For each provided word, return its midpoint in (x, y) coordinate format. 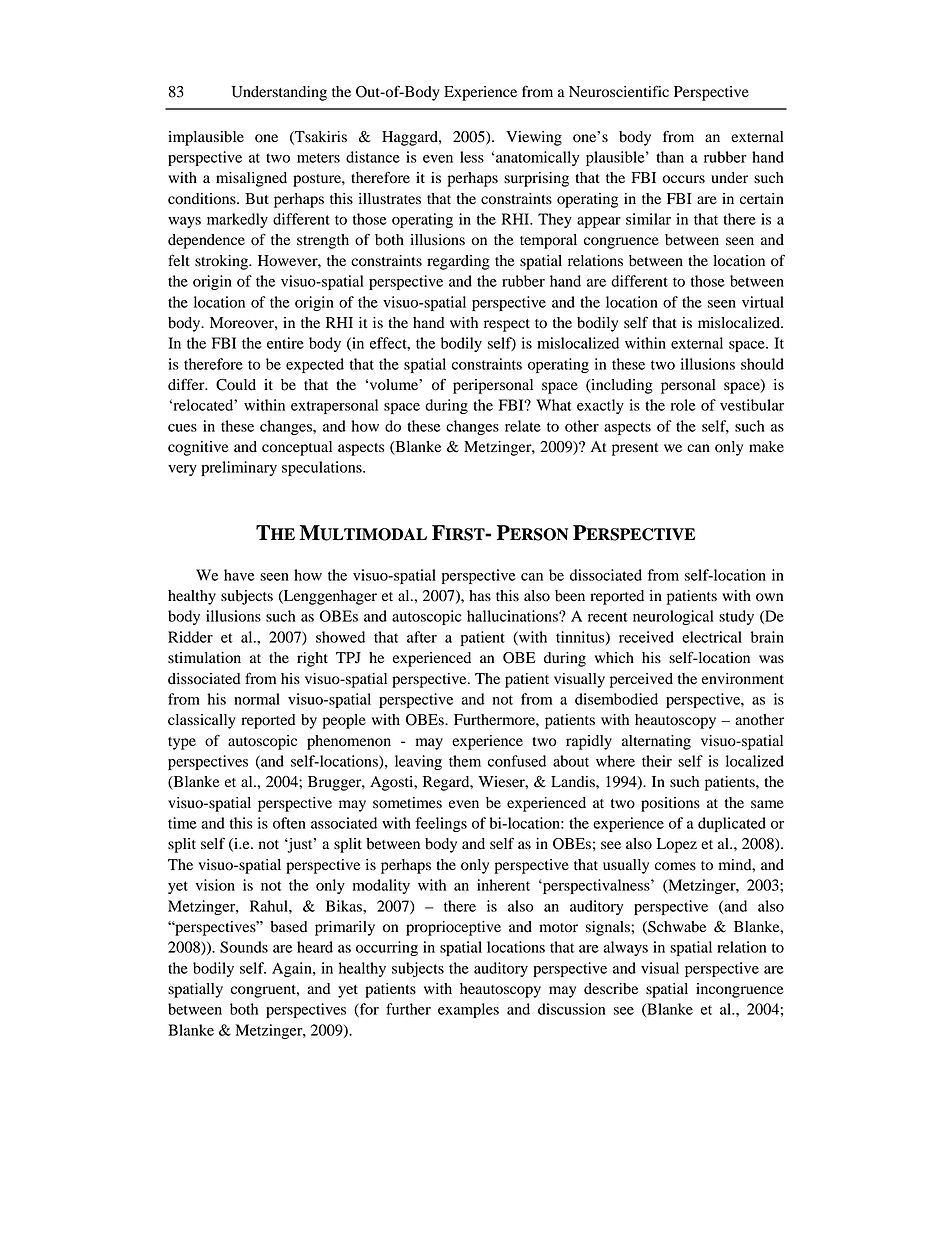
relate (523, 426)
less (472, 157)
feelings (441, 824)
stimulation (204, 658)
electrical (712, 637)
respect (507, 325)
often (289, 823)
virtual (763, 302)
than (670, 157)
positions (670, 804)
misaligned (251, 179)
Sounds (244, 947)
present (635, 449)
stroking (222, 262)
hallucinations (513, 616)
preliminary (239, 468)
